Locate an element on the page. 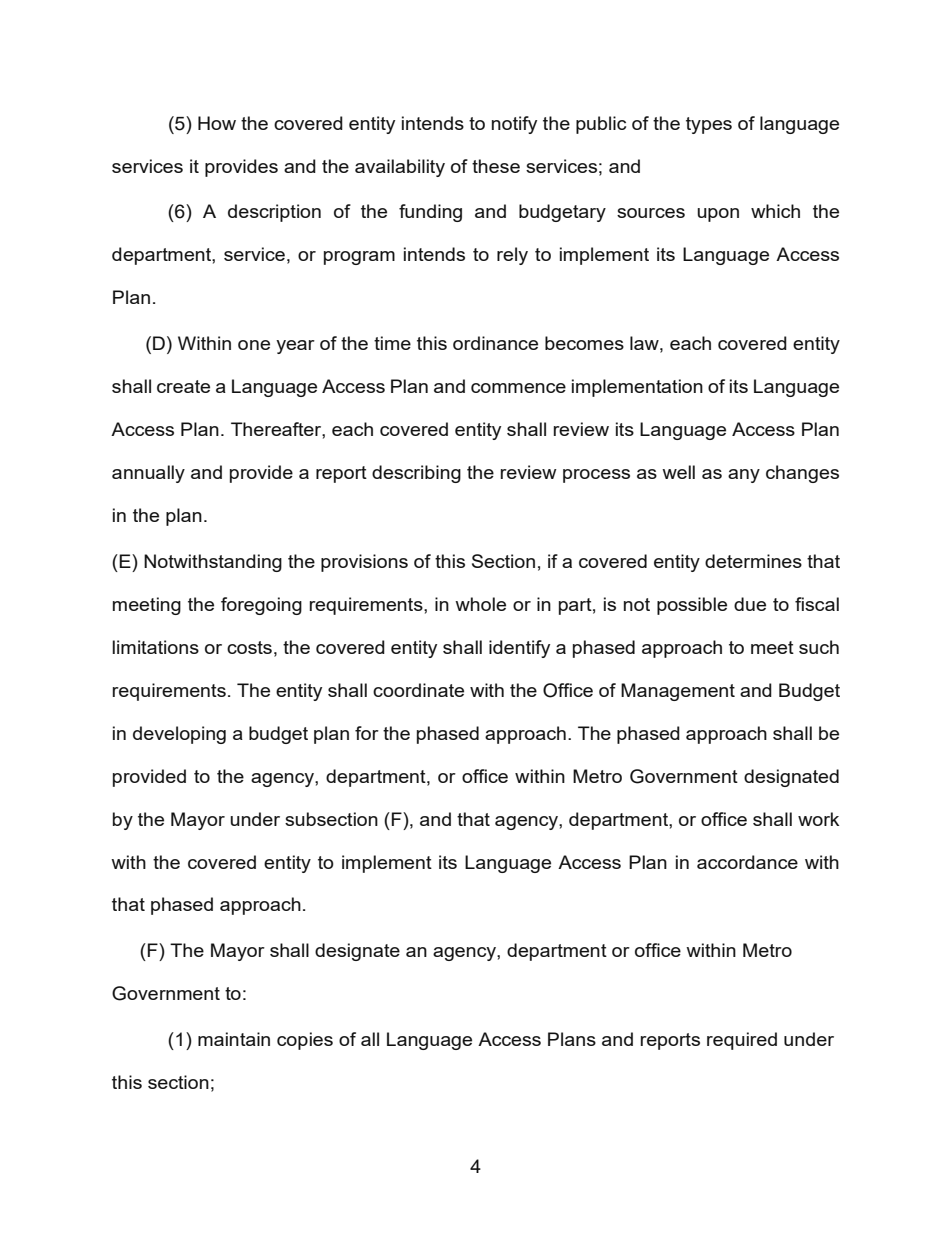 Image resolution: width=952 pixels, height=1233 pixels. coordinate is located at coordinates (418, 690).
